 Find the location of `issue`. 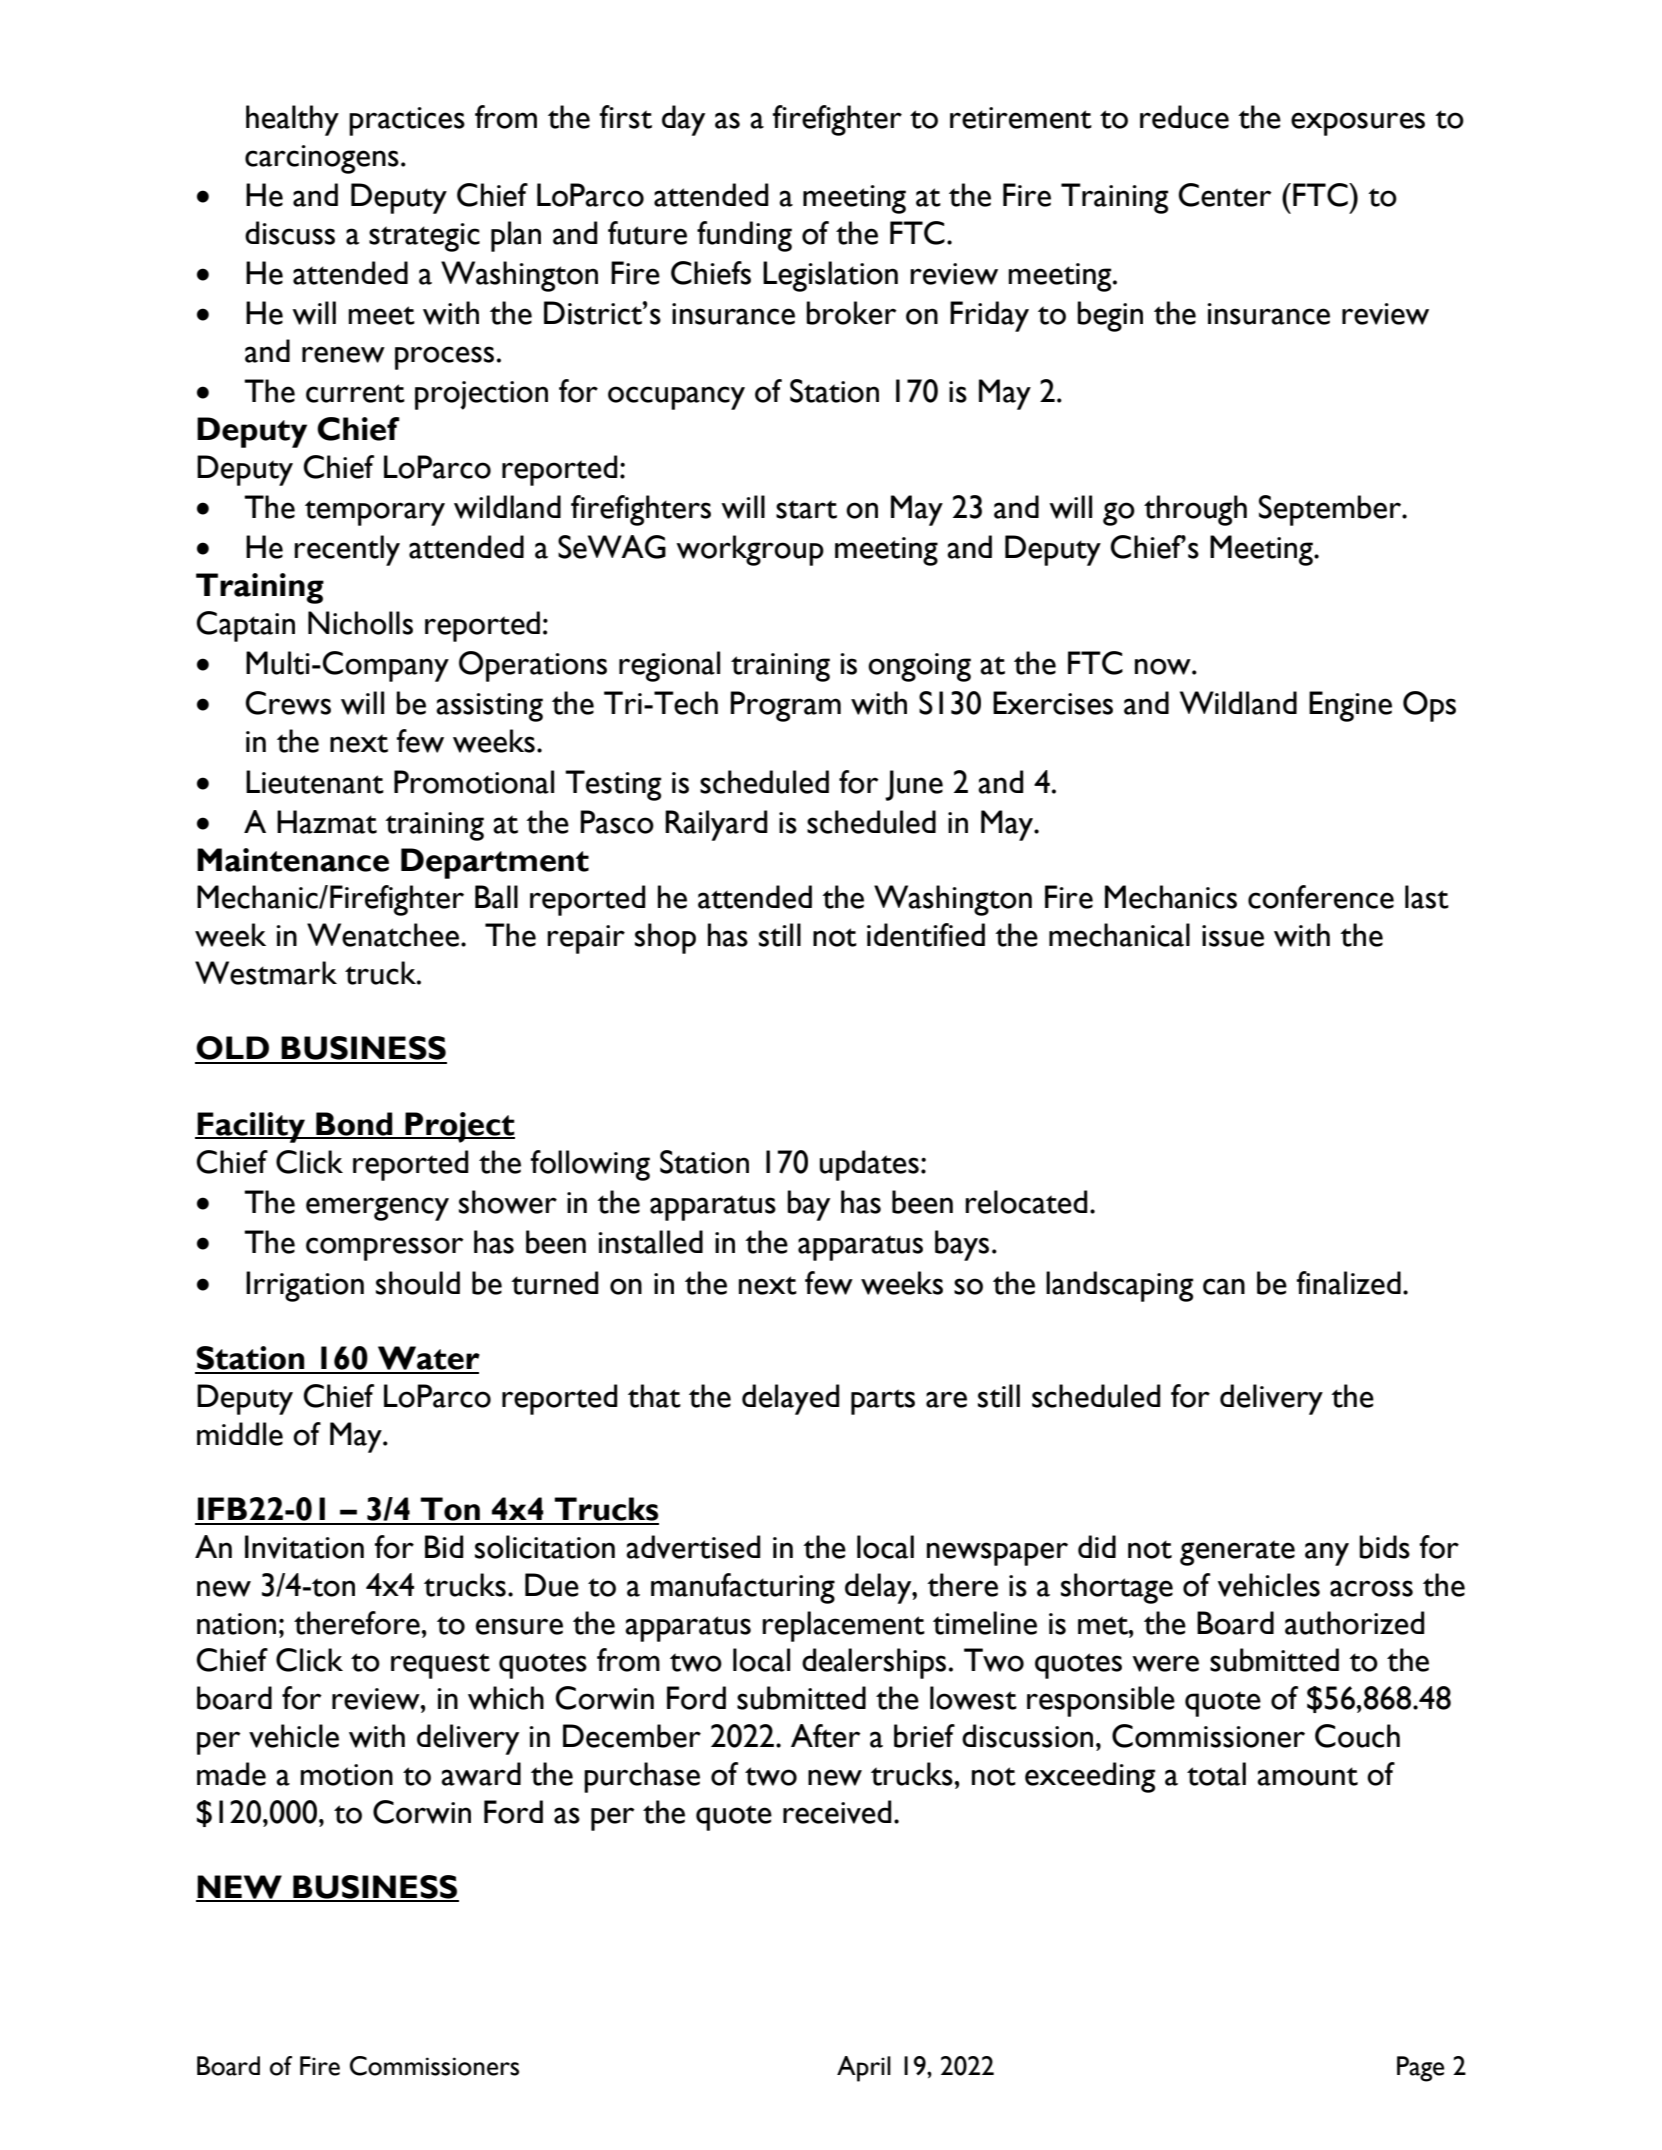

issue is located at coordinates (1233, 936).
